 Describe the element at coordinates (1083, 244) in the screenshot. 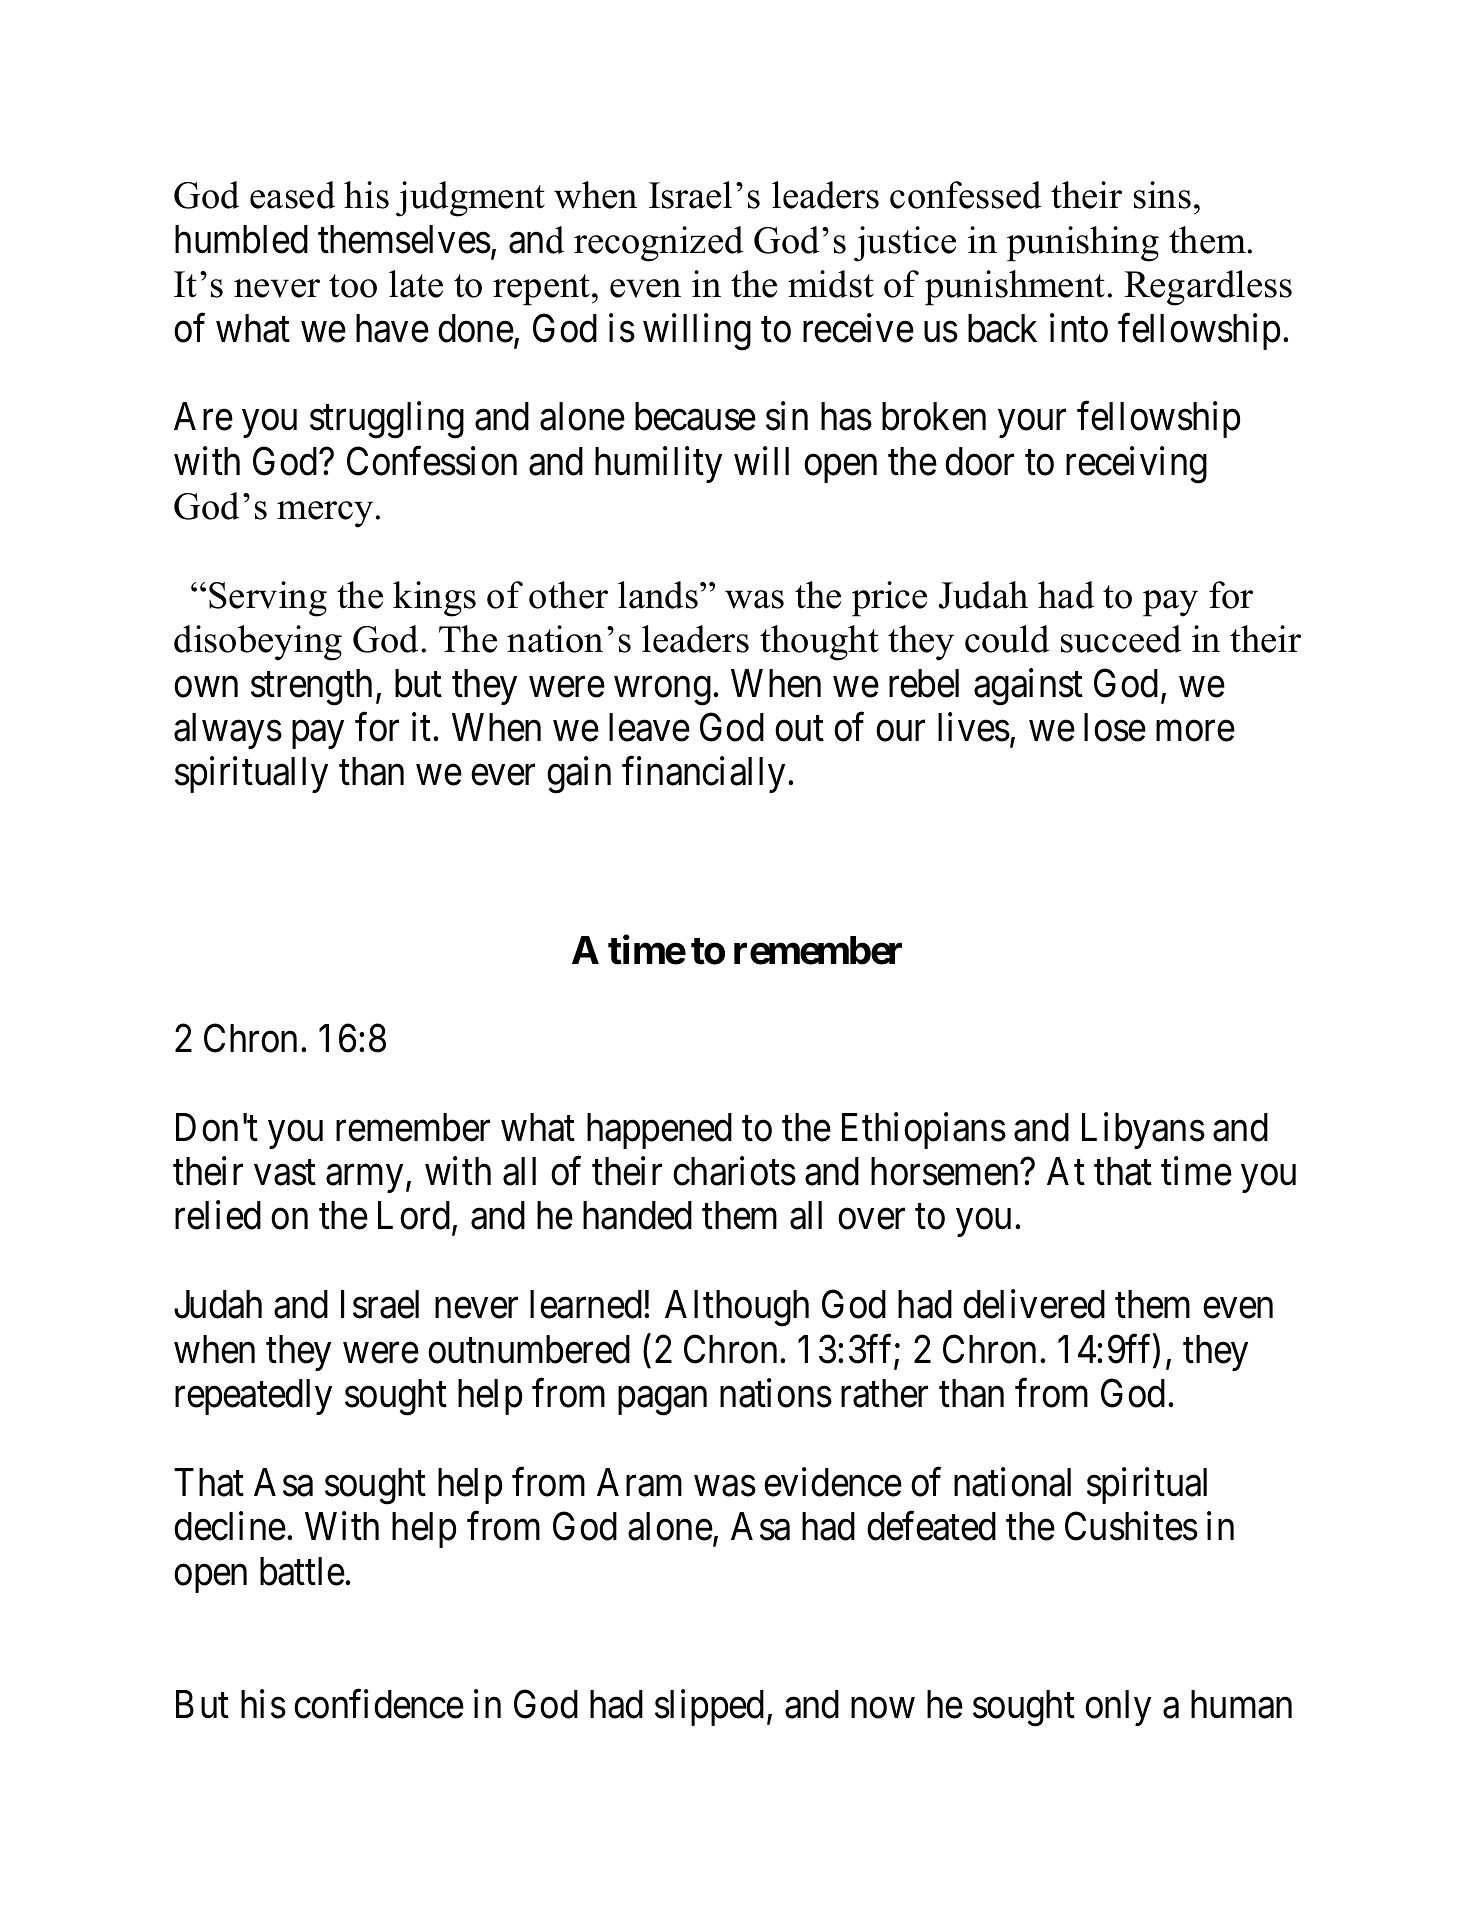

I see `punishing` at that location.
